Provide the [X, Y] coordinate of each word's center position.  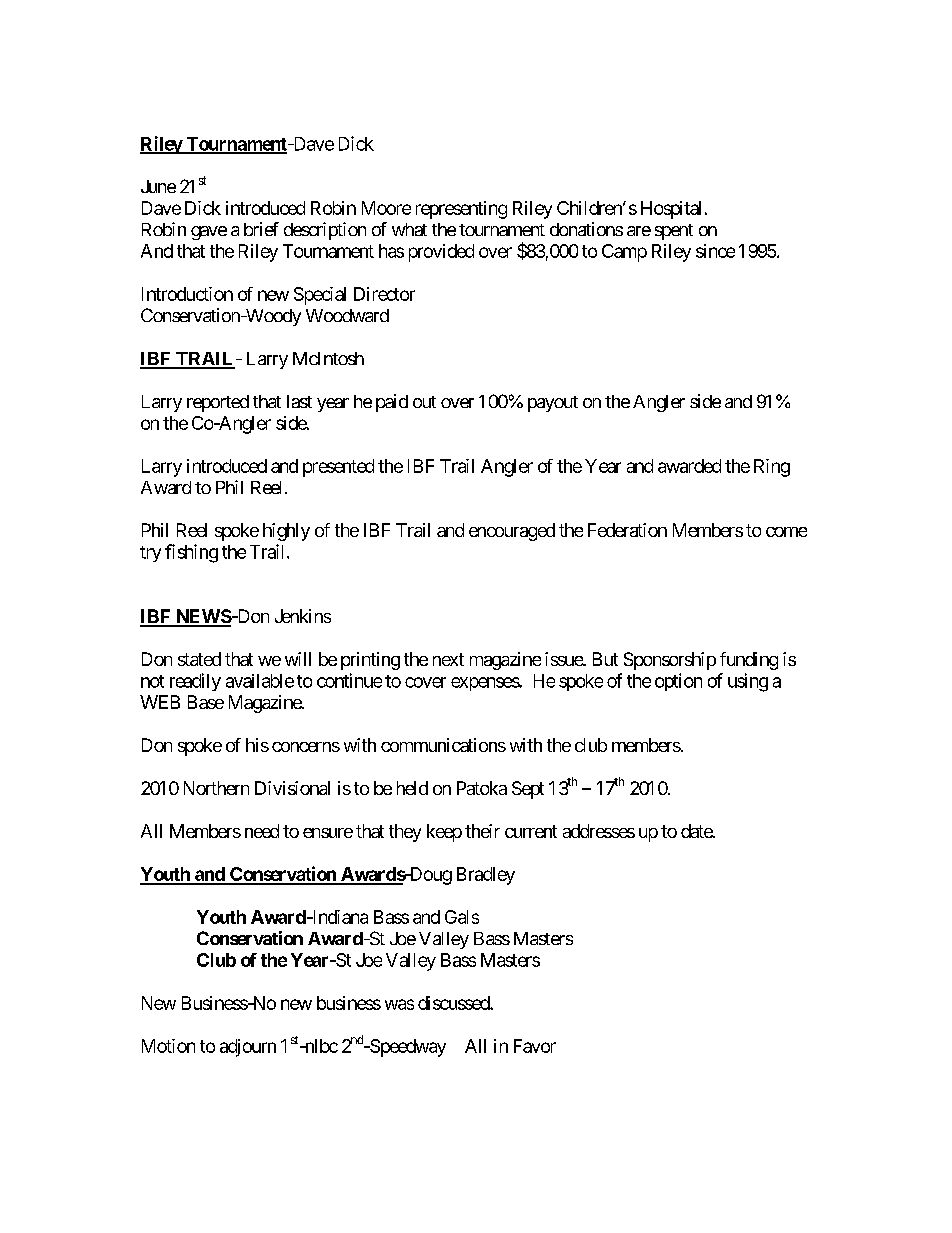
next [448, 659]
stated [199, 659]
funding [749, 661]
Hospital [671, 210]
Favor [535, 1046]
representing [461, 210]
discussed [454, 1003]
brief [261, 229]
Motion [168, 1046]
